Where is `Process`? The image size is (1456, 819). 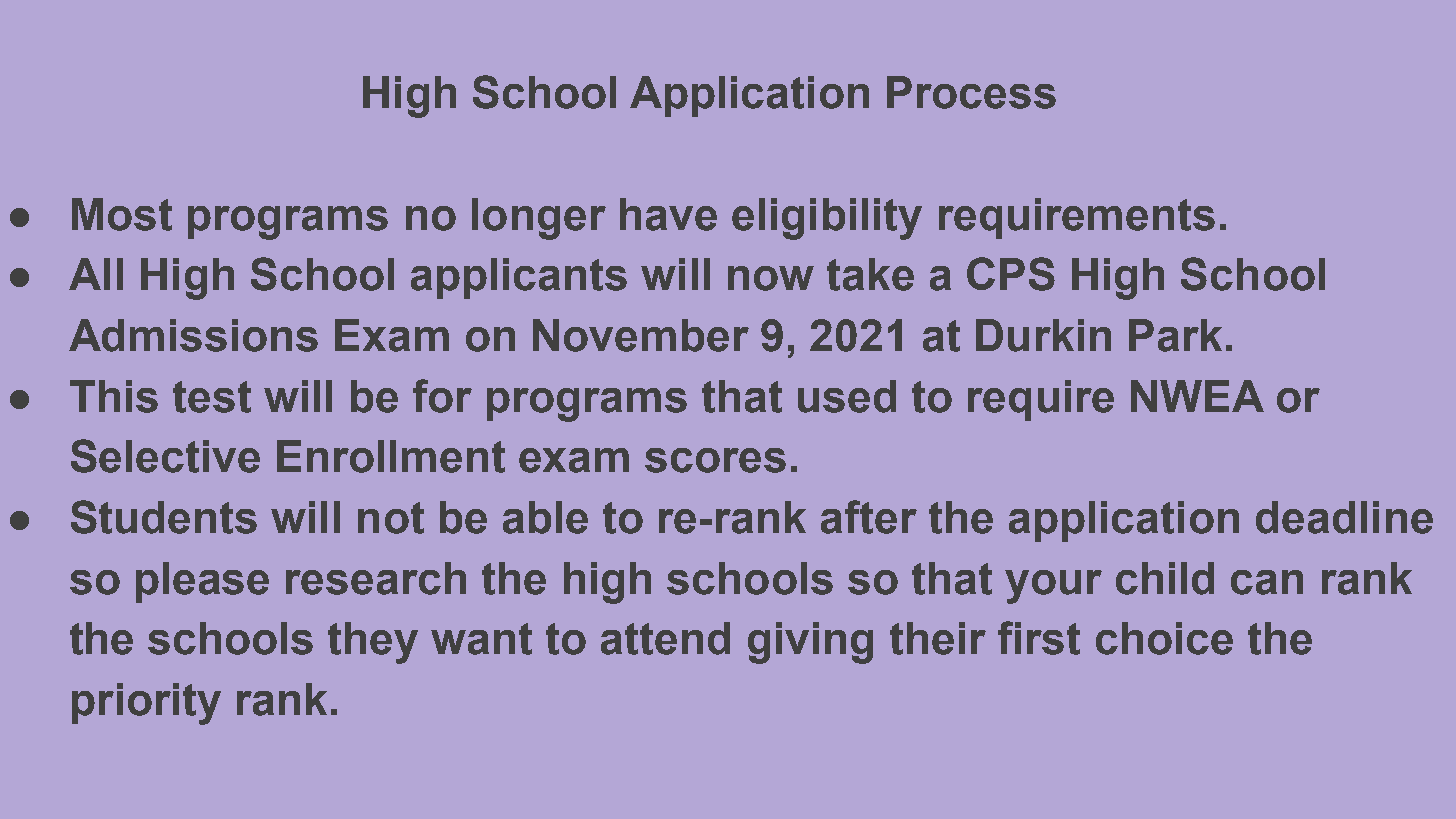 Process is located at coordinates (971, 92).
